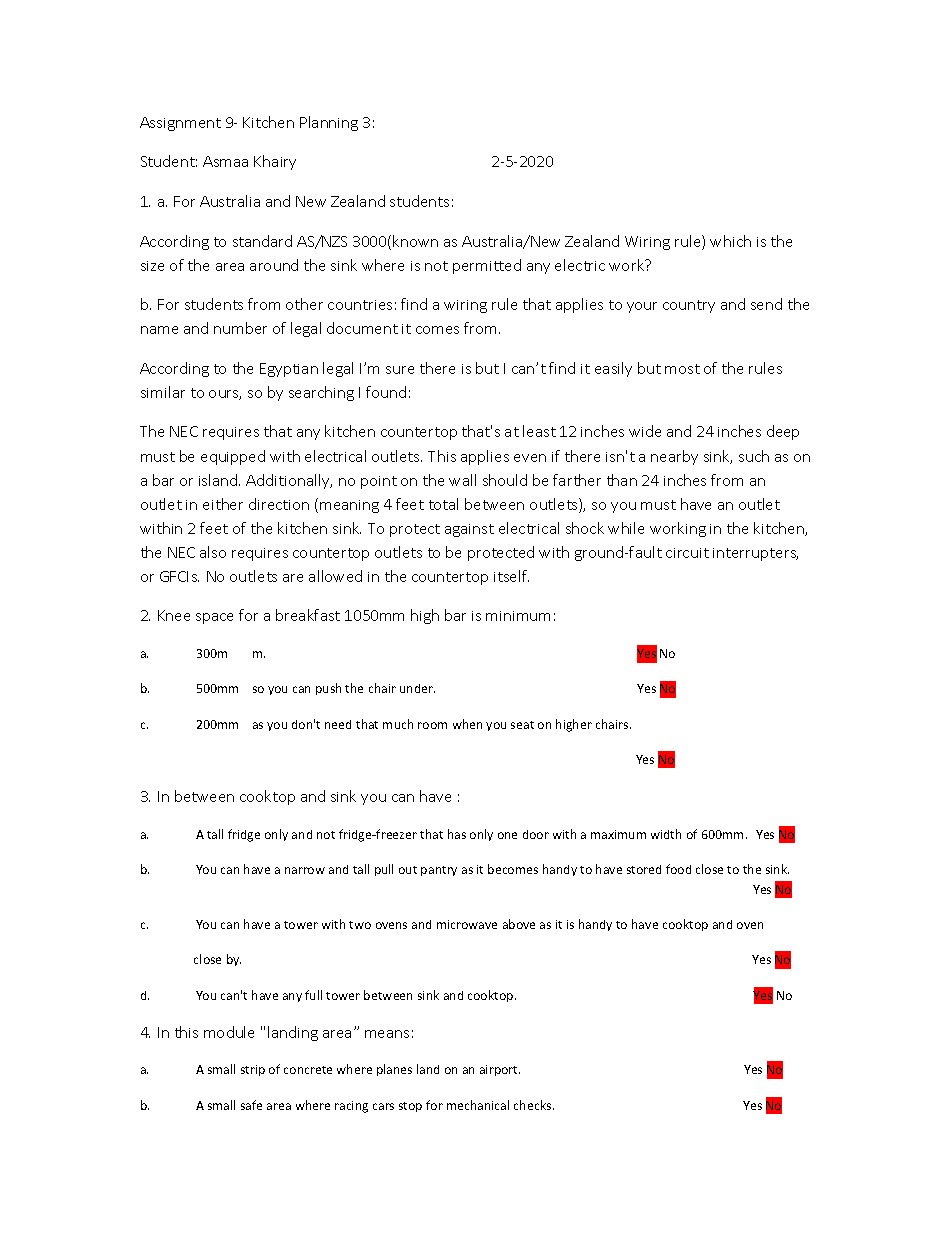  I want to click on has, so click(457, 834).
